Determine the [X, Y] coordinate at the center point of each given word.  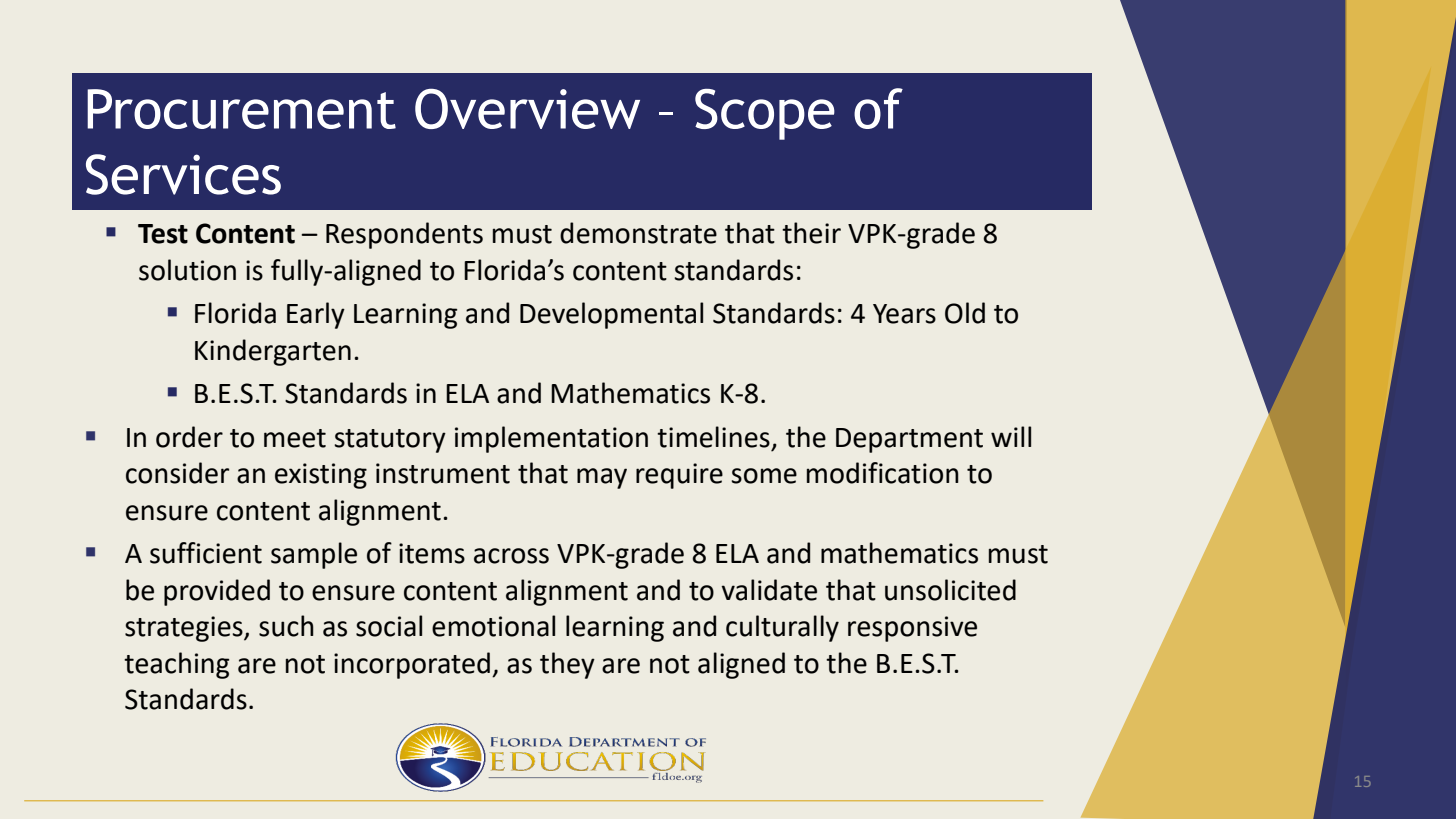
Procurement [241, 109]
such [286, 626]
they [567, 665]
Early [316, 315]
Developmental [611, 315]
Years [904, 314]
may [602, 478]
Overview [527, 108]
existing [321, 476]
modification [883, 473]
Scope [765, 114]
